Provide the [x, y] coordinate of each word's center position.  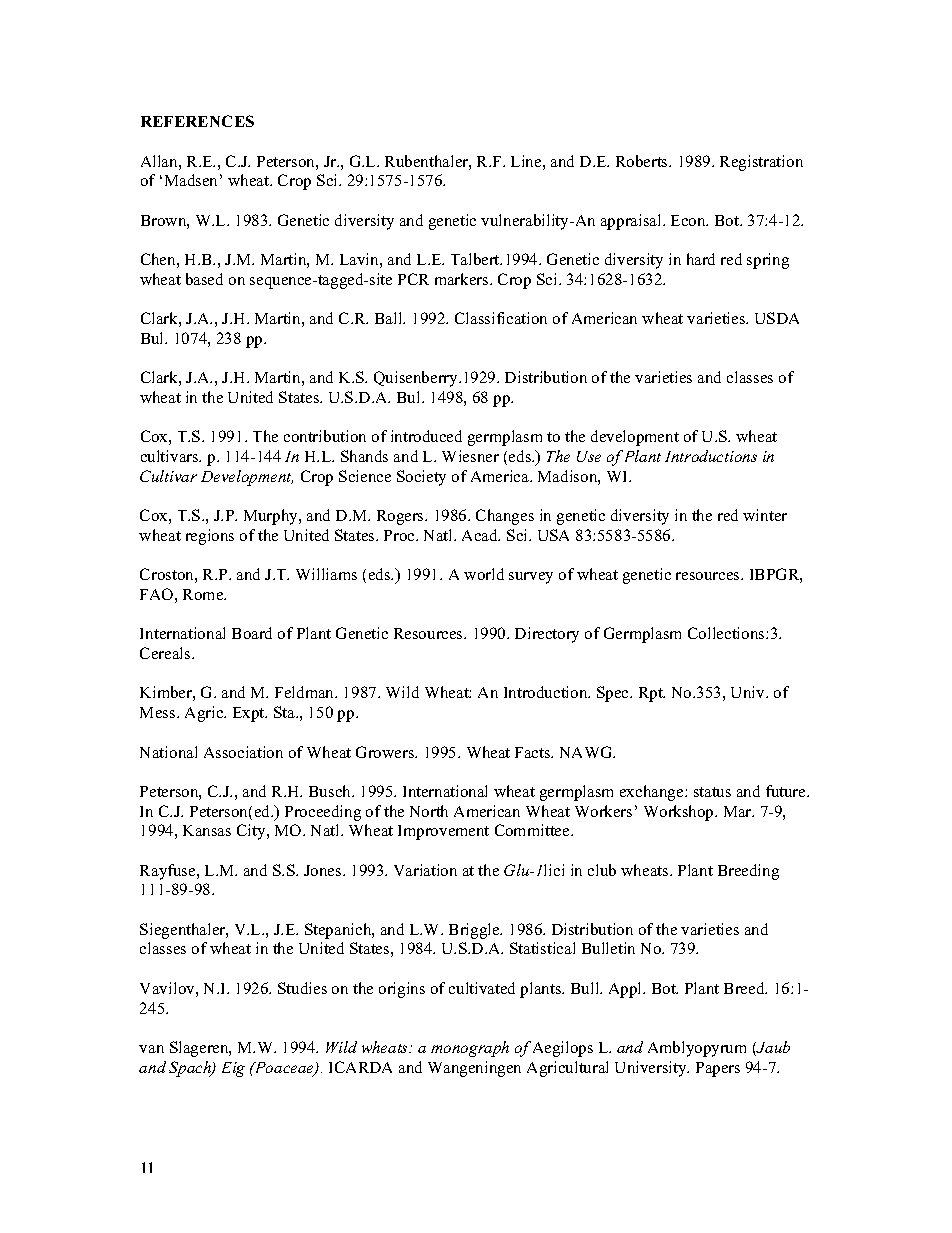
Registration [761, 163]
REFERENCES [197, 121]
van [151, 1049]
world [484, 574]
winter [765, 515]
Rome [204, 594]
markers [463, 279]
